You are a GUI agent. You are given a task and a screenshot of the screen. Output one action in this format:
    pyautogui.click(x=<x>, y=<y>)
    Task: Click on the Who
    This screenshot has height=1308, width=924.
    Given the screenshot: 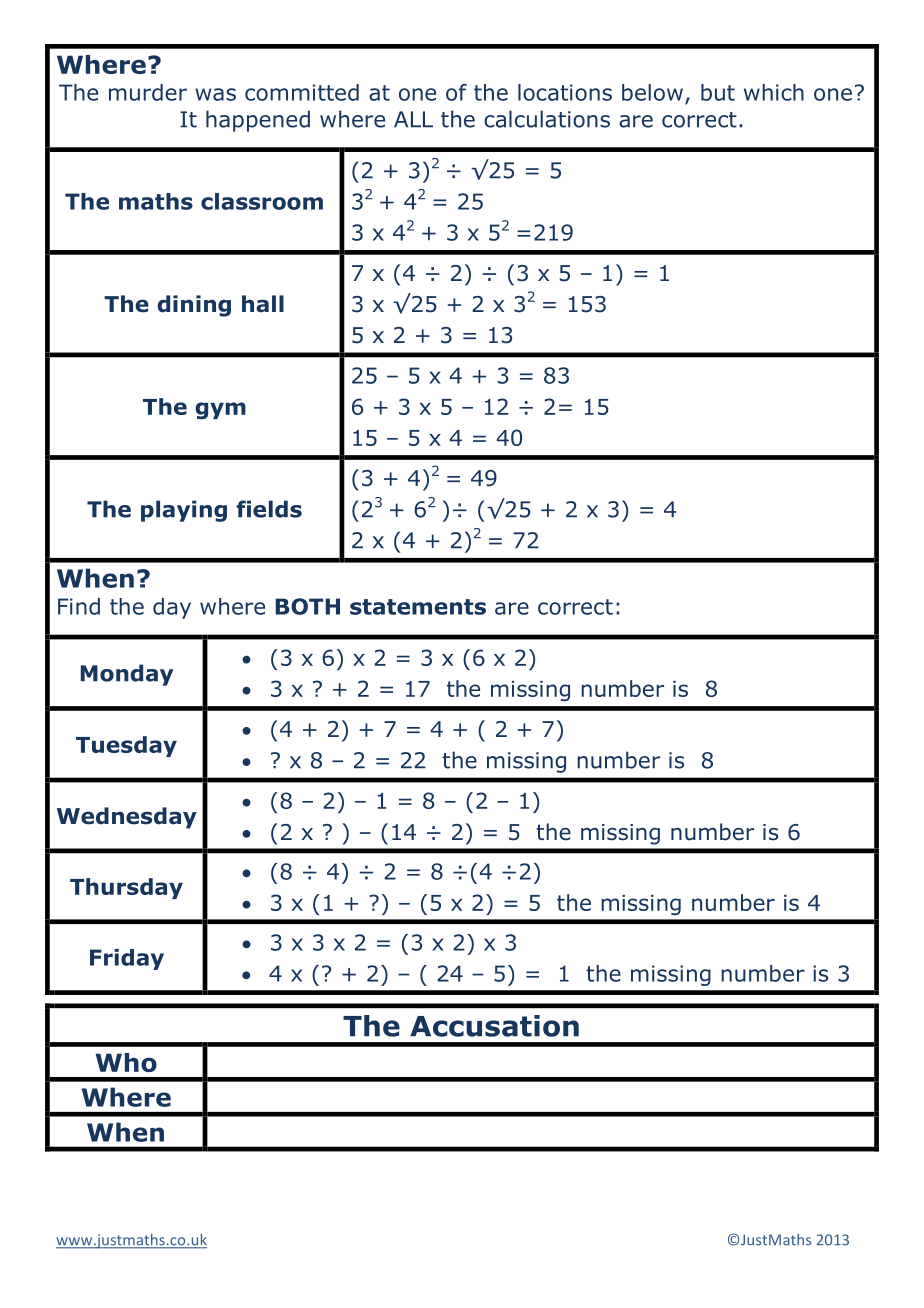 What is the action you would take?
    pyautogui.click(x=126, y=1062)
